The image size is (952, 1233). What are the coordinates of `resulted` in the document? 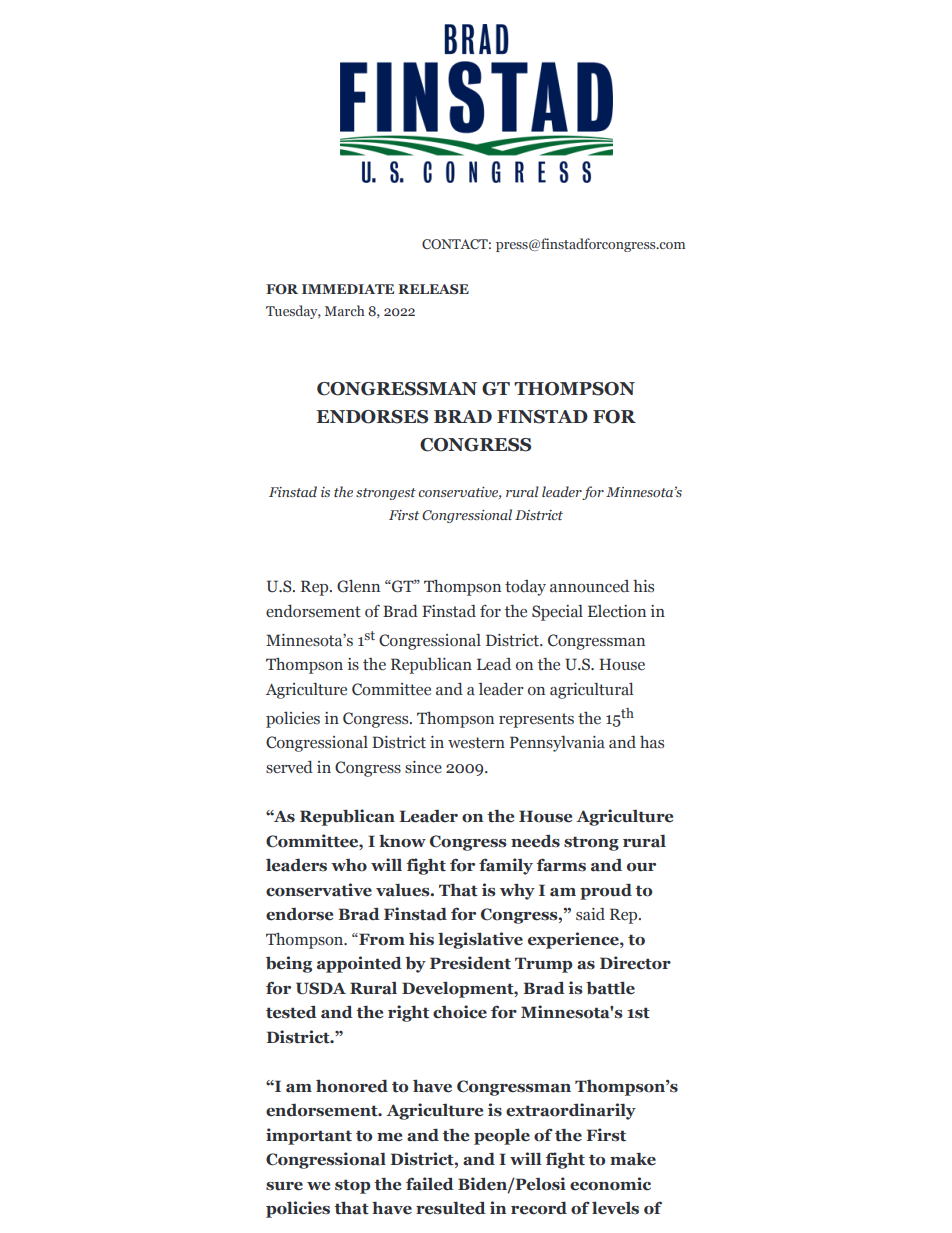 It's located at (451, 1208).
